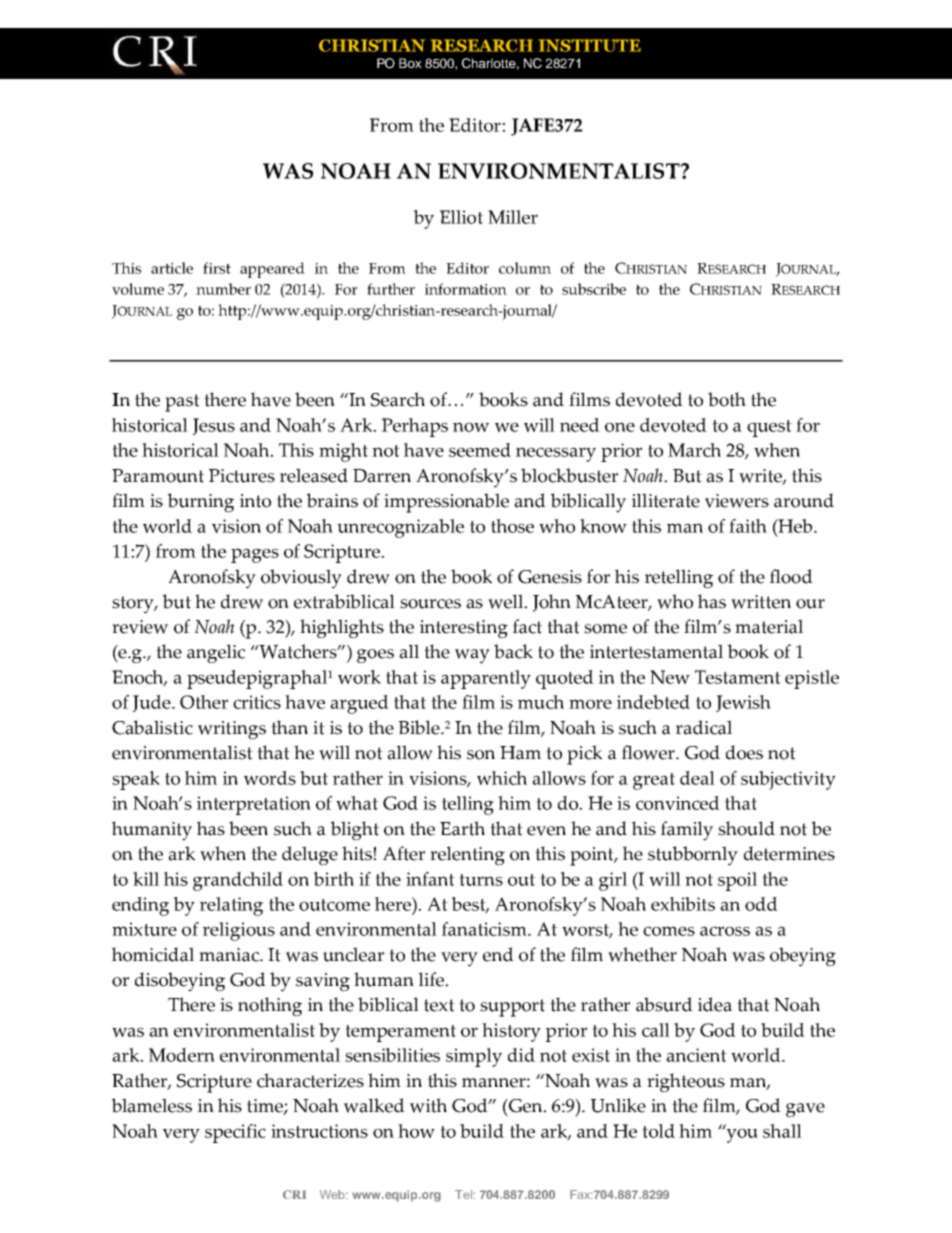 The height and width of the screenshot is (1233, 952). Describe the element at coordinates (428, 1105) in the screenshot. I see `with` at that location.
